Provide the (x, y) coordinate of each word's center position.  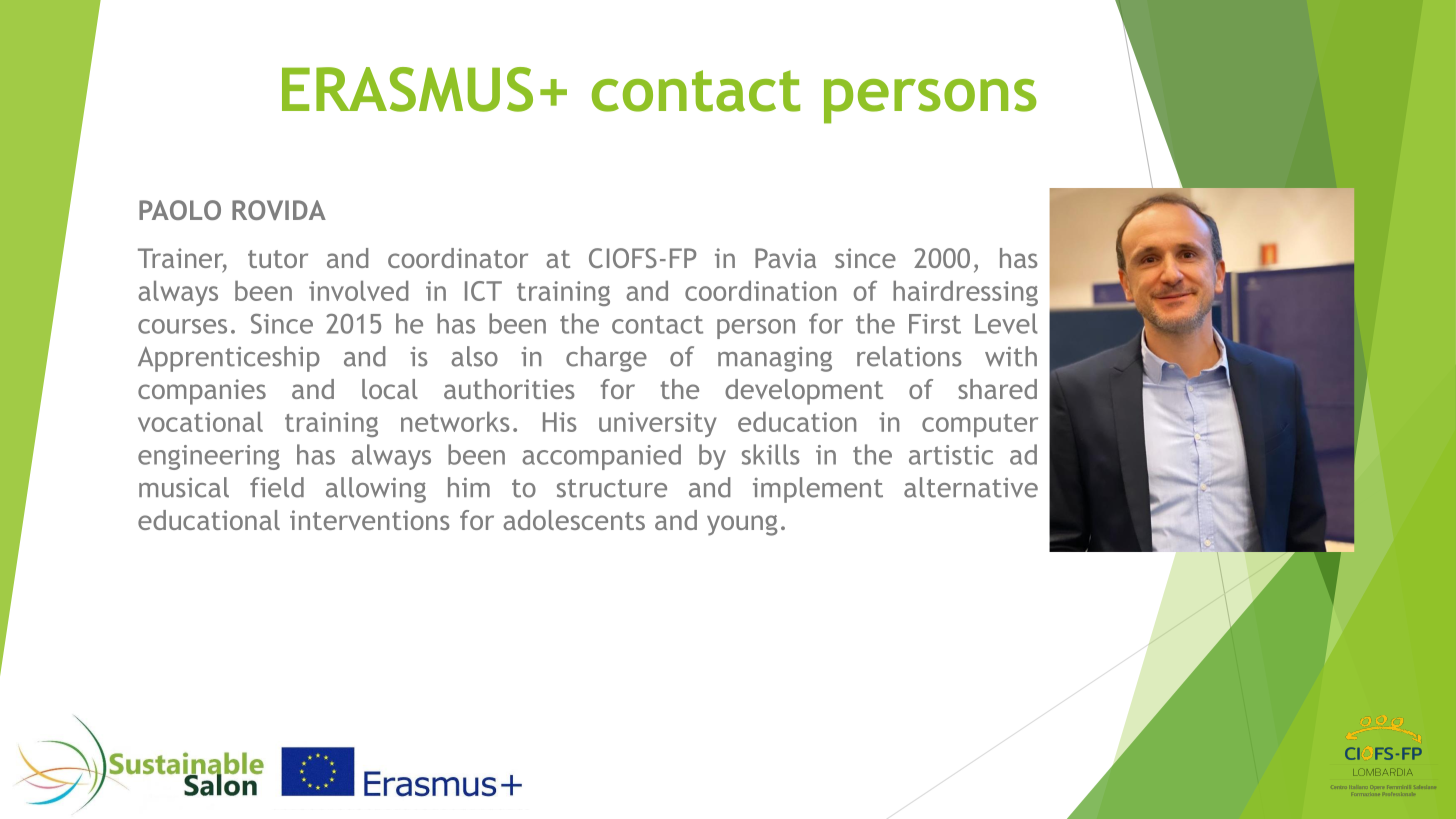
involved (358, 291)
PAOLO (180, 210)
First (935, 324)
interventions (370, 520)
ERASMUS (407, 89)
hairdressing (965, 293)
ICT (483, 291)
